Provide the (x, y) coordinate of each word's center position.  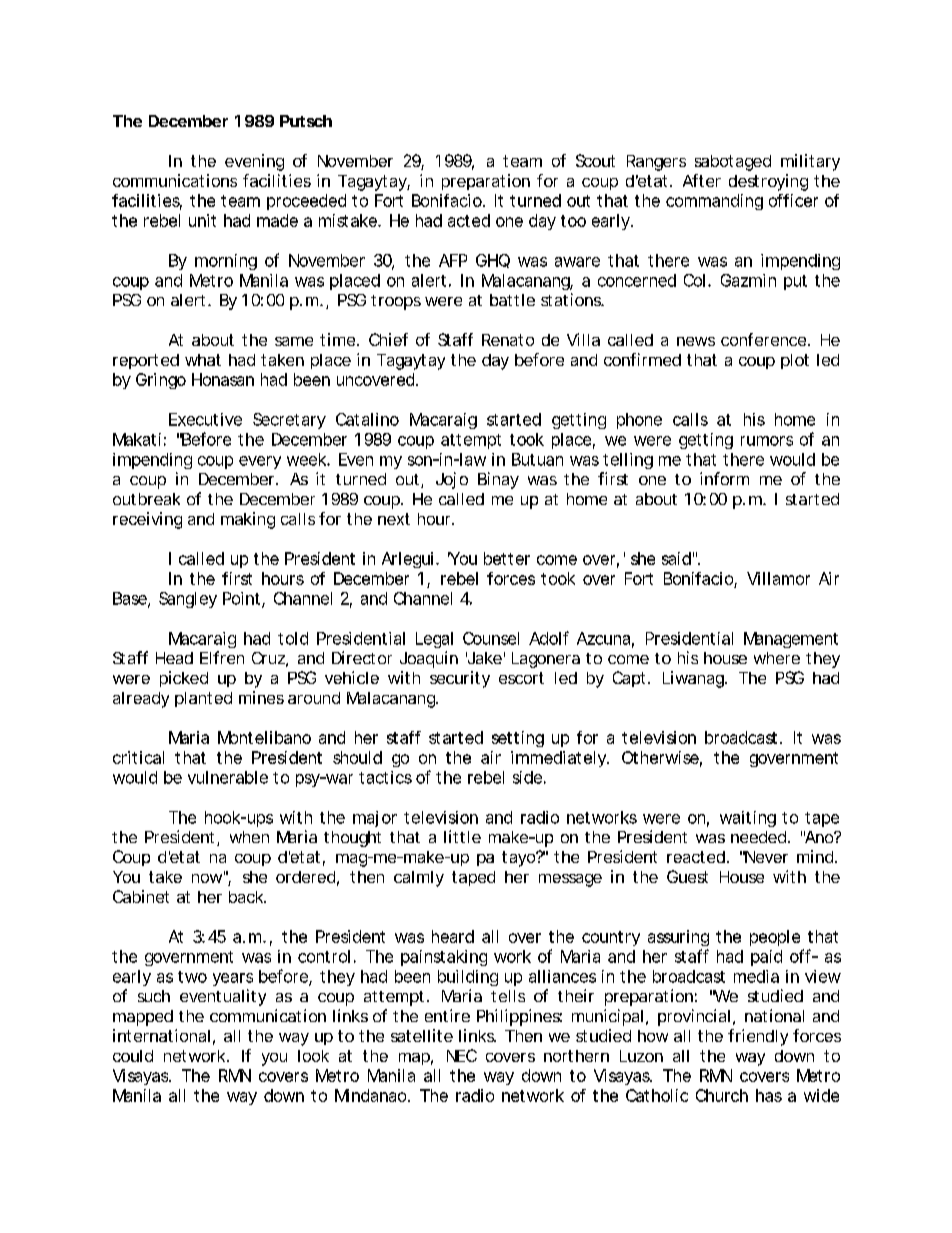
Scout (595, 160)
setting (518, 739)
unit (202, 220)
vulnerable (228, 777)
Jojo (452, 480)
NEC (462, 1055)
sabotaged (733, 163)
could (133, 1056)
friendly (758, 1037)
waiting (748, 819)
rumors (767, 441)
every (260, 462)
